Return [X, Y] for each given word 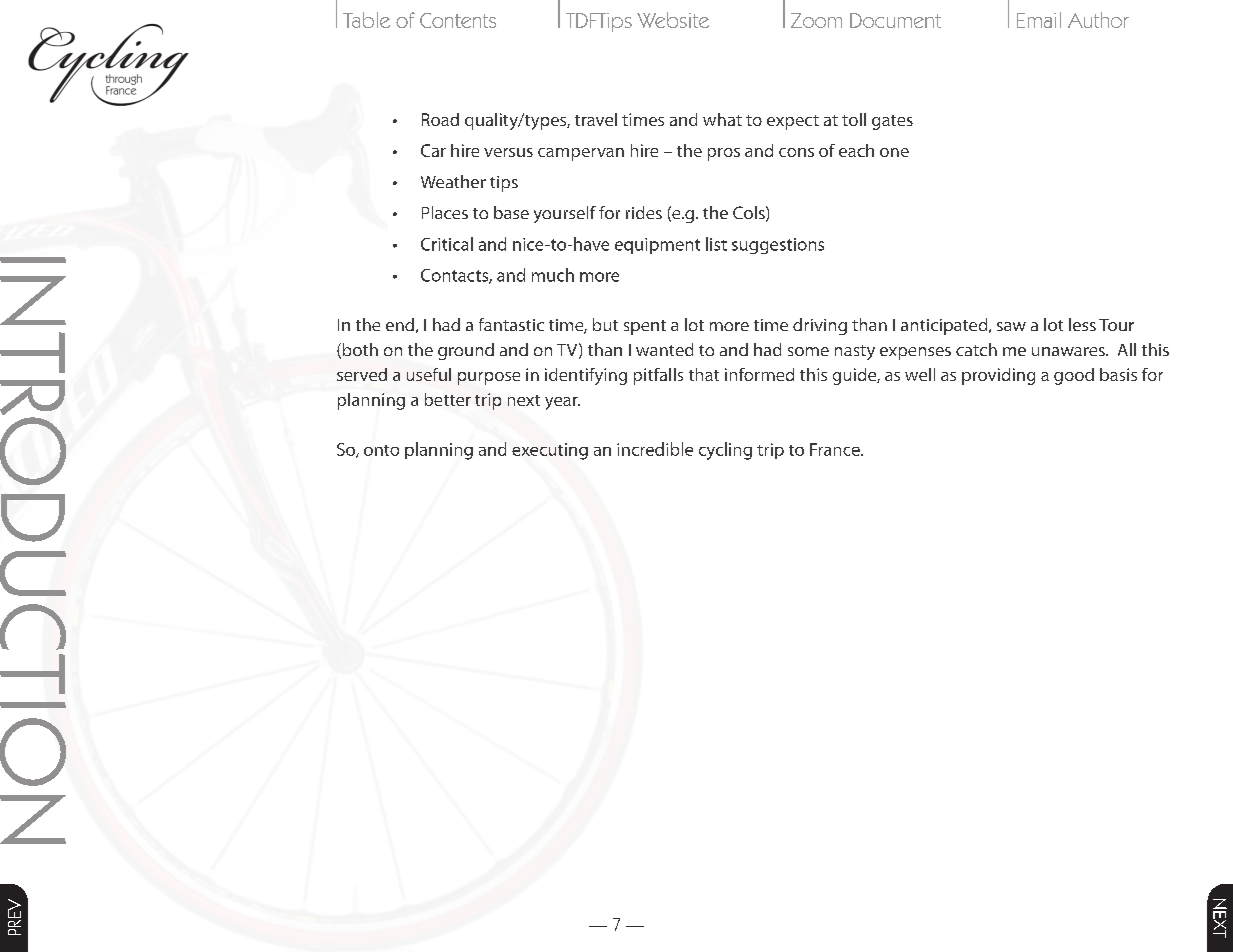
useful [429, 374]
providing [998, 376]
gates [892, 122]
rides [644, 212]
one [894, 152]
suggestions [778, 246]
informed [759, 374]
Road [440, 119]
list [716, 244]
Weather [453, 181]
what [722, 119]
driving [820, 326]
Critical [447, 244]
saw [1011, 326]
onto [381, 450]
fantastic [511, 324]
